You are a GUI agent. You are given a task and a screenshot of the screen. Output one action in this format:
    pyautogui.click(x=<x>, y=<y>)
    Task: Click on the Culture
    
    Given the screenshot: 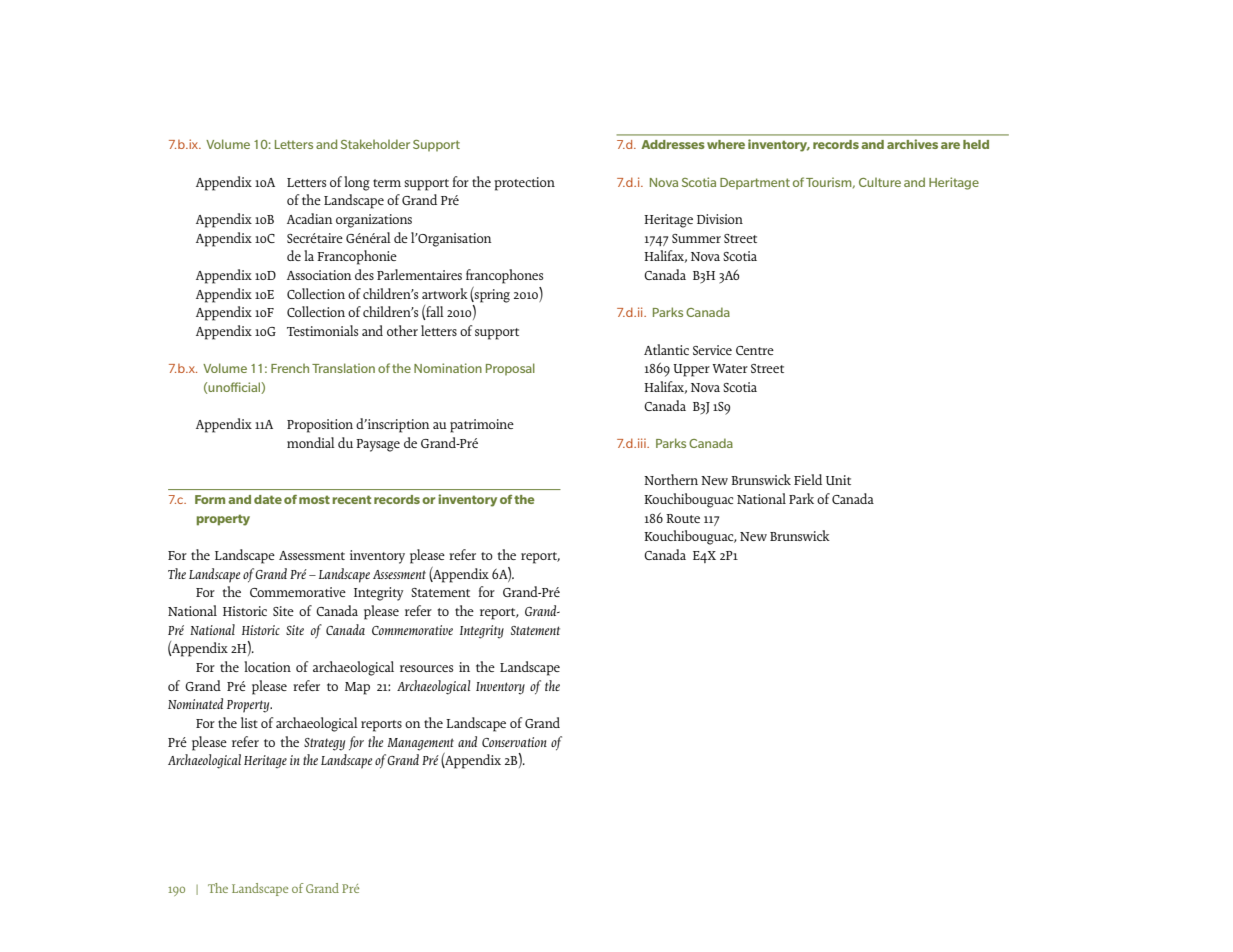 What is the action you would take?
    pyautogui.click(x=880, y=182)
